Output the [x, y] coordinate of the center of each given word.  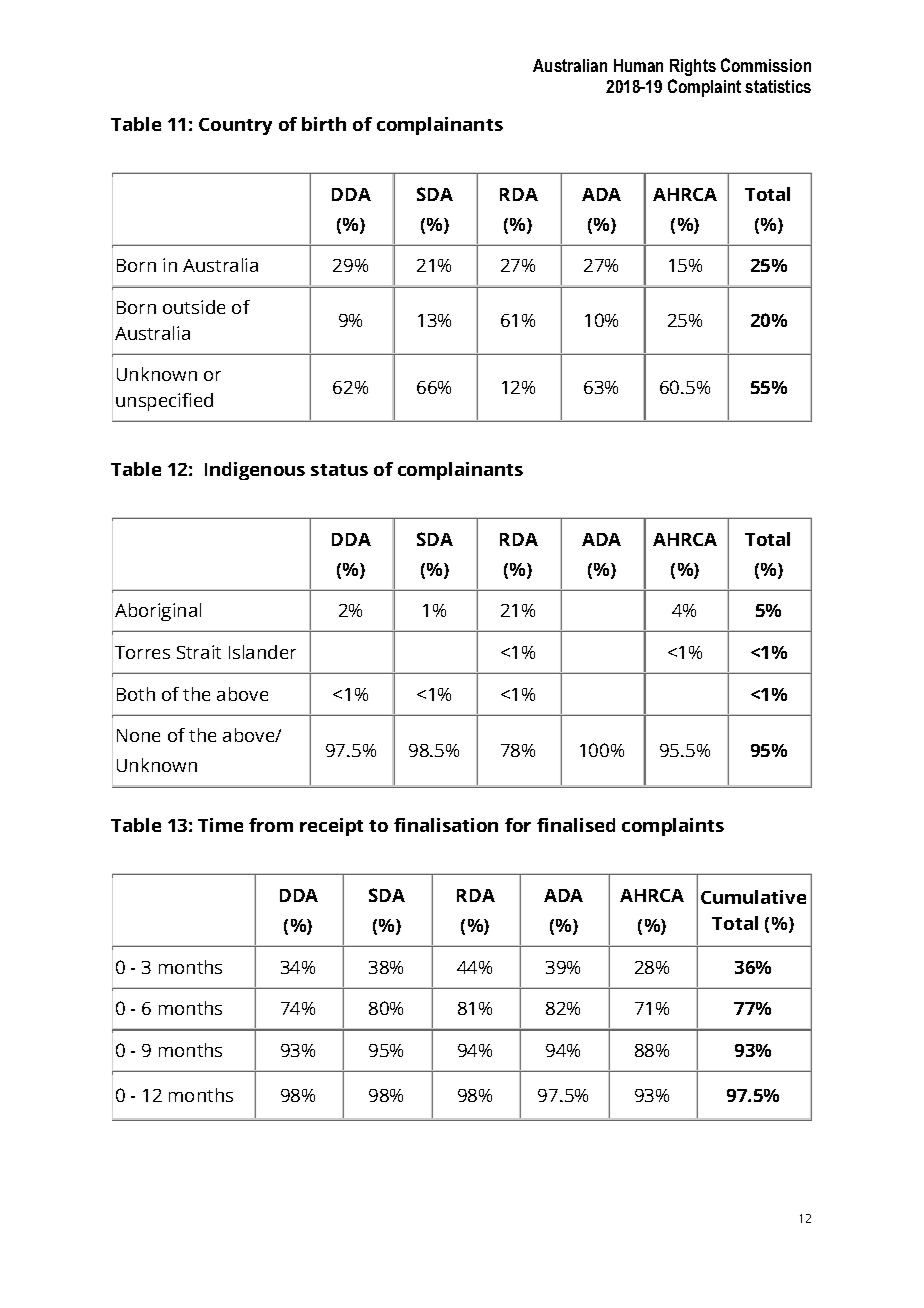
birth [324, 124]
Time [220, 825]
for [518, 825]
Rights [693, 67]
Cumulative [753, 897]
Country [235, 126]
